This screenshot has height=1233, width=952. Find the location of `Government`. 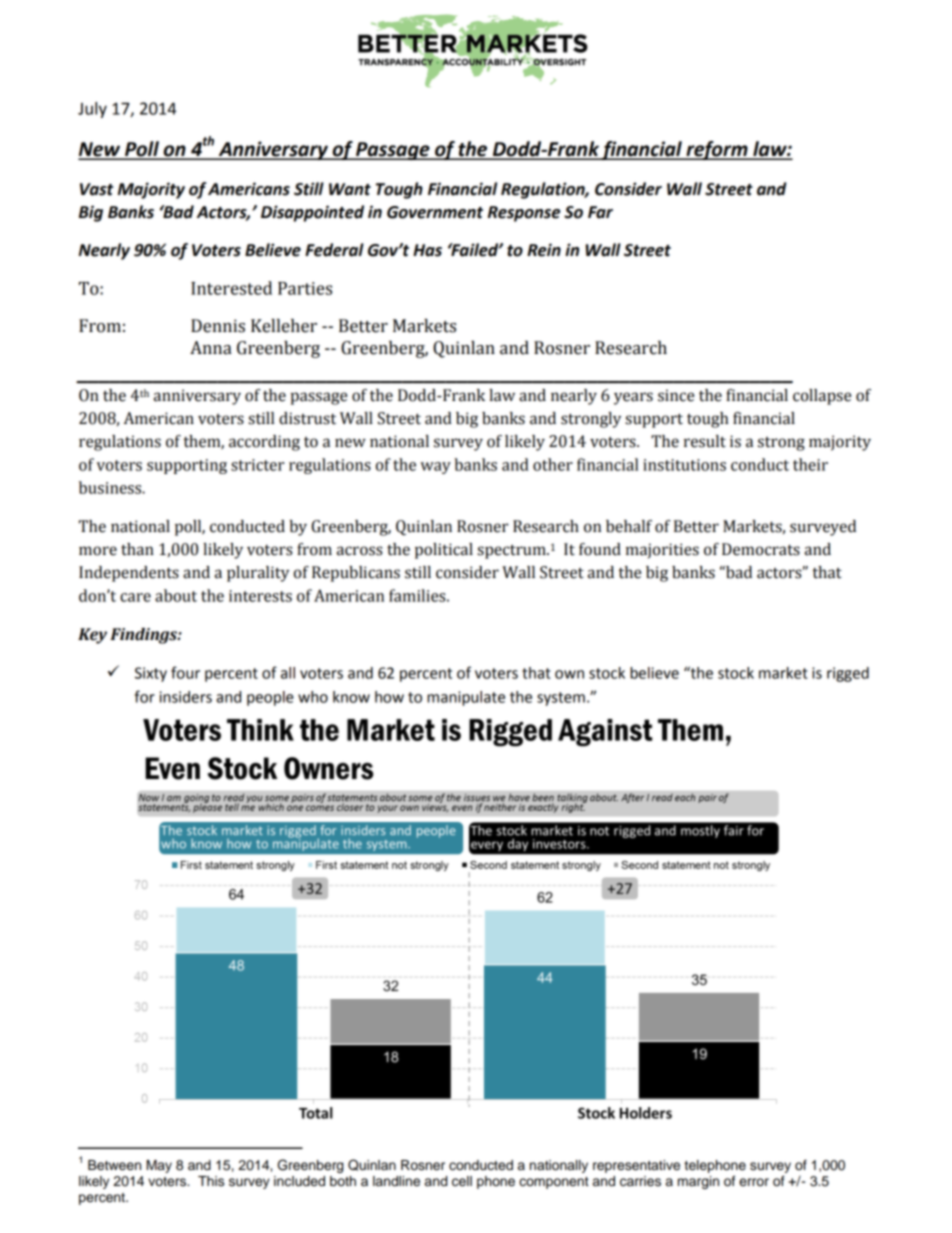

Government is located at coordinates (435, 212).
